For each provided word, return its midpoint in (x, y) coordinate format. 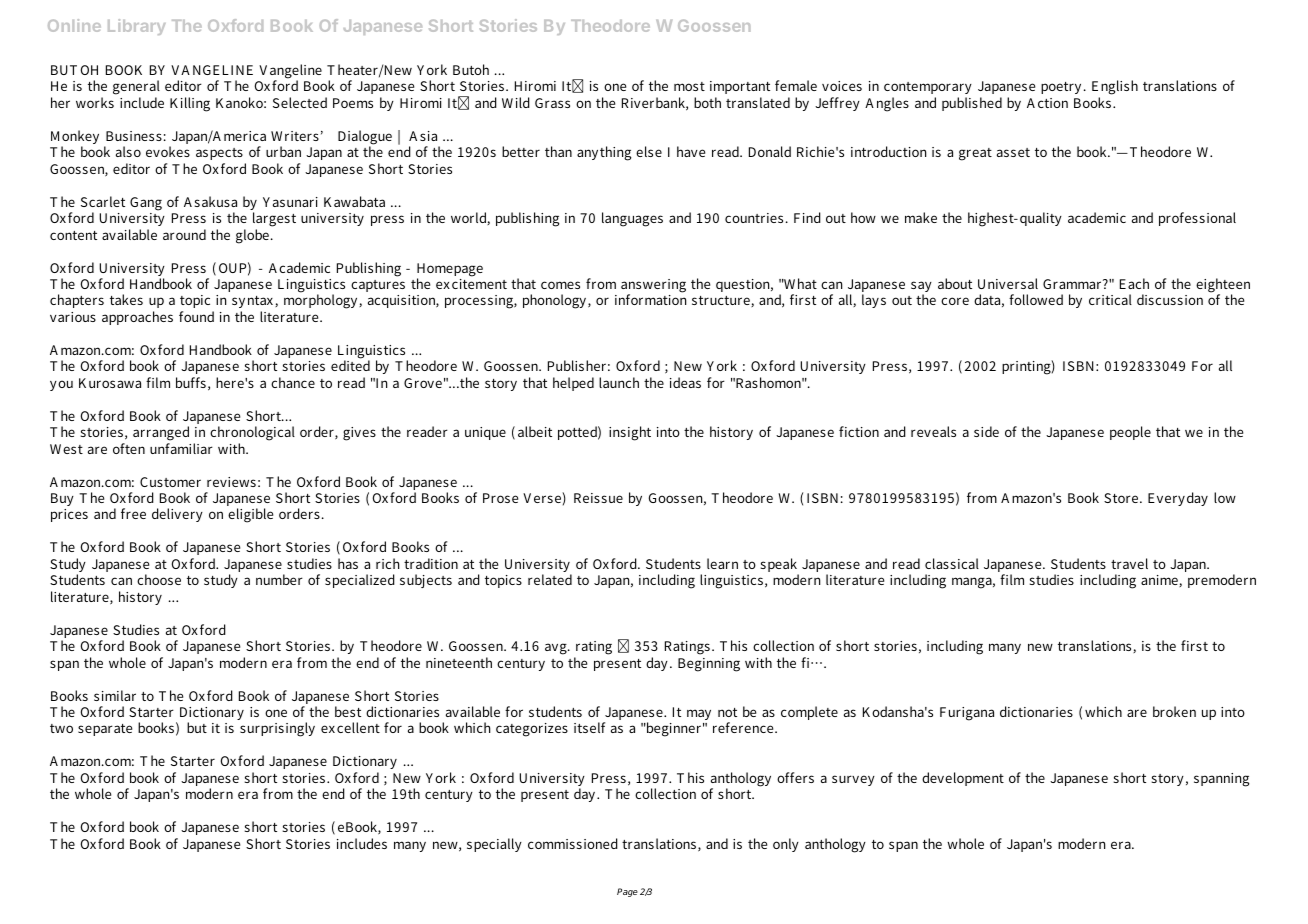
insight (630, 433)
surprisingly (277, 729)
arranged (161, 435)
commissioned (573, 843)
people (1130, 433)
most (689, 86)
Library (137, 27)
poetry (1061, 88)
